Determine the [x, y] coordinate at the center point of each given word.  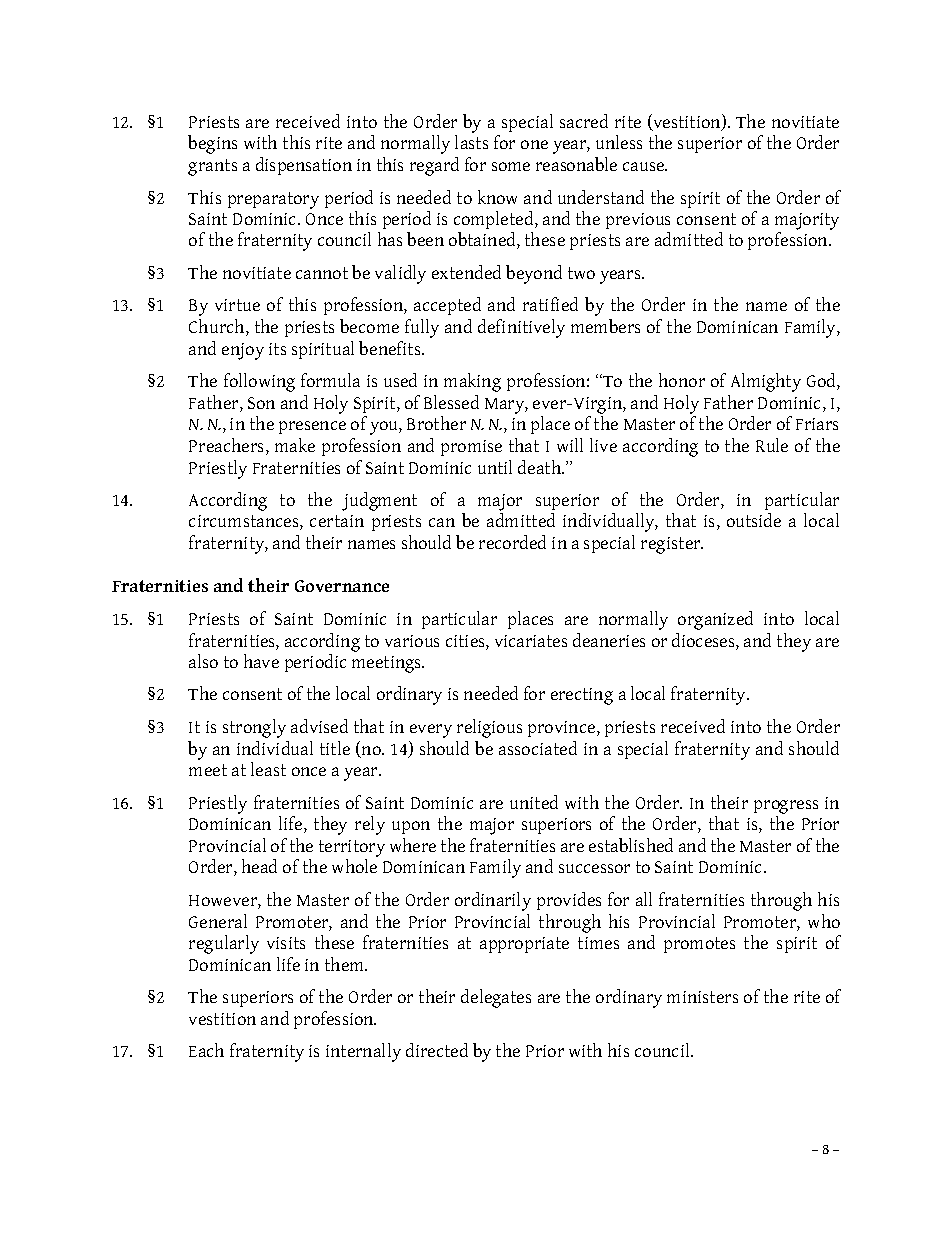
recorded [512, 542]
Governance [342, 586]
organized [715, 620]
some [511, 166]
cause [644, 166]
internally [363, 1052]
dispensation [304, 166]
